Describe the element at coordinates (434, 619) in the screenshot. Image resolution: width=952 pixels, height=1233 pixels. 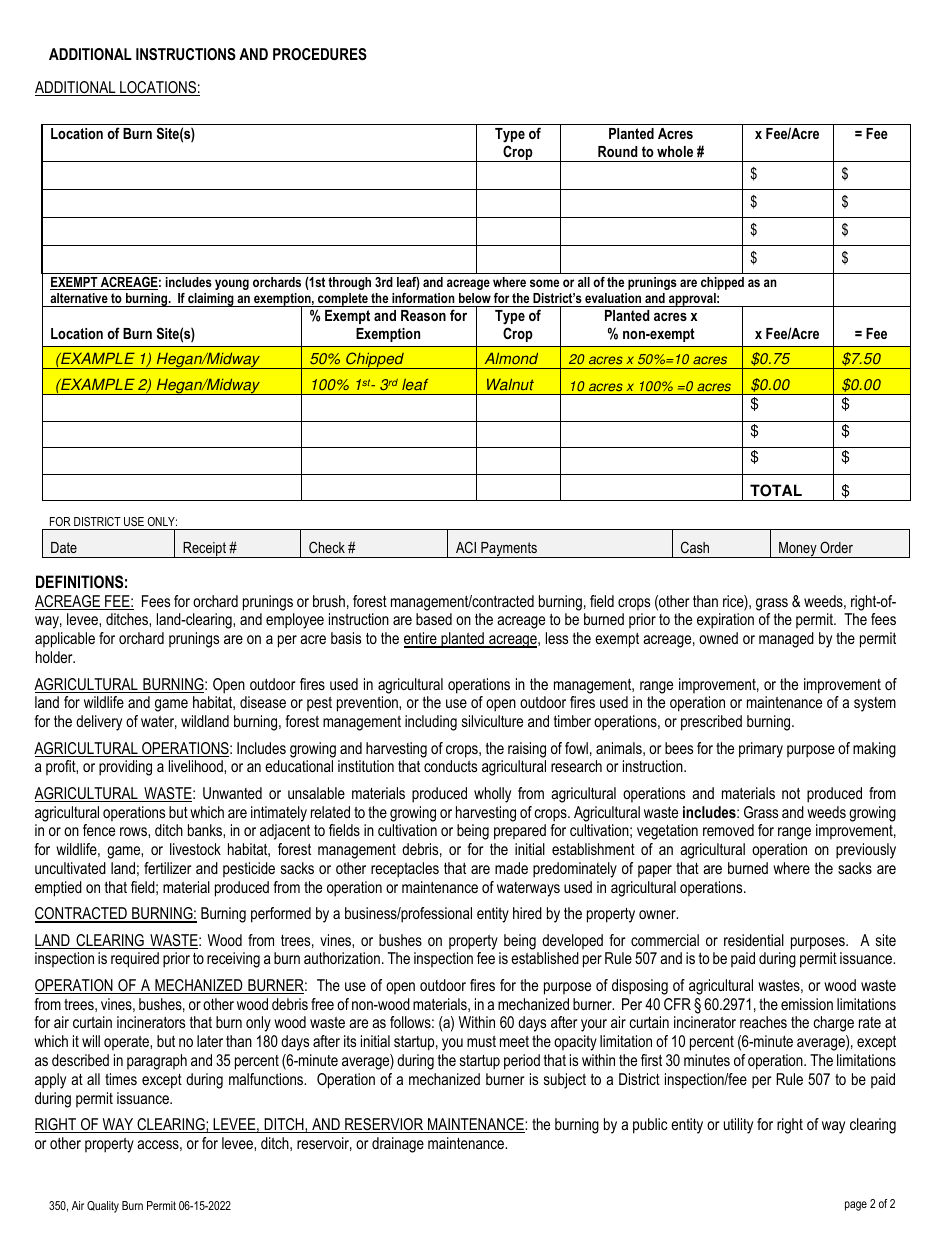
I see `based` at that location.
